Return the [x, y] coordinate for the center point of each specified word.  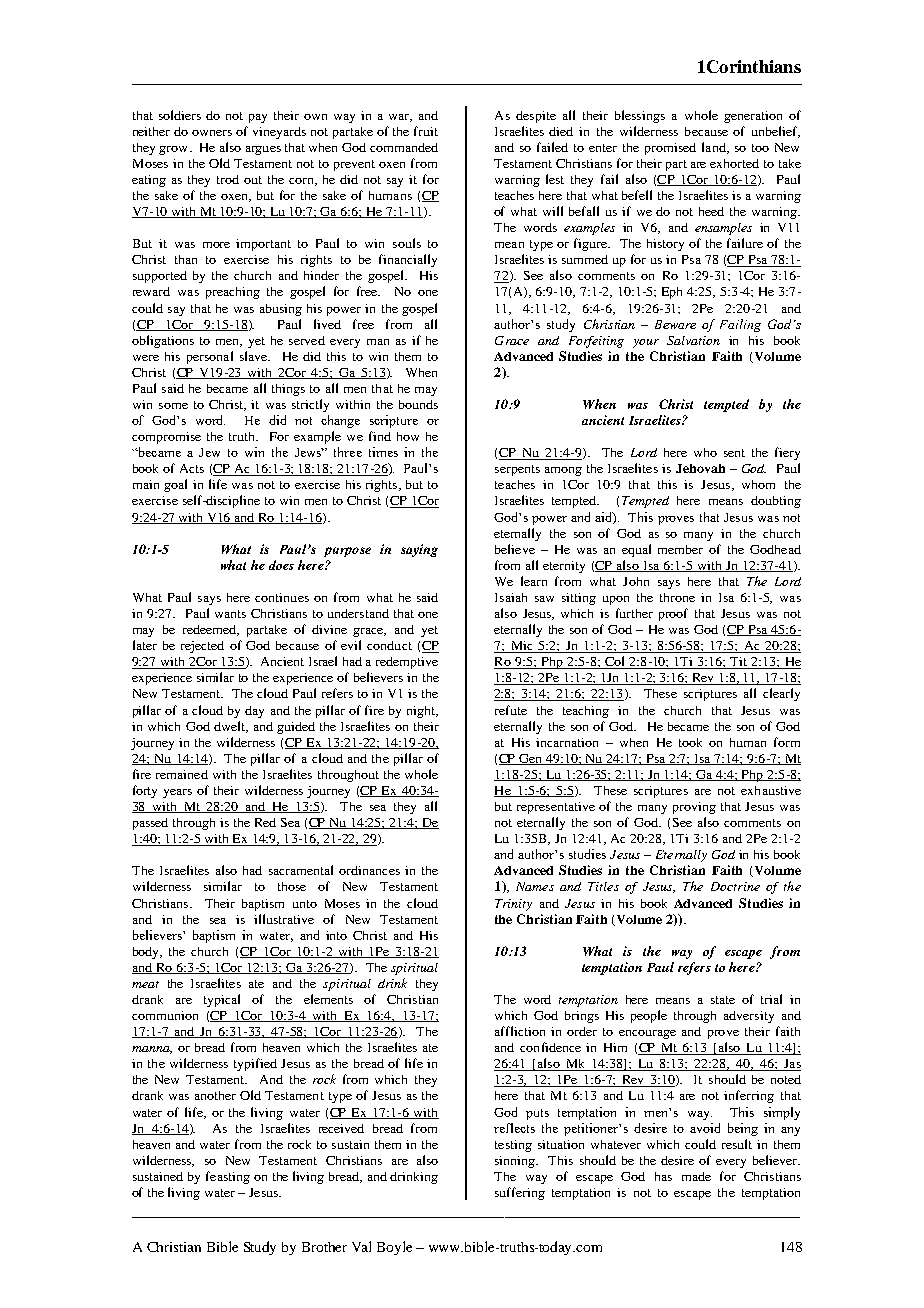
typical [222, 1000]
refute [511, 710]
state [723, 1000]
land [715, 148]
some [173, 406]
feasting [228, 1177]
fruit [426, 131]
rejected [202, 647]
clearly [781, 694]
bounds [418, 404]
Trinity [513, 905]
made [696, 1176]
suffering [520, 1193]
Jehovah [700, 468]
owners [212, 133]
